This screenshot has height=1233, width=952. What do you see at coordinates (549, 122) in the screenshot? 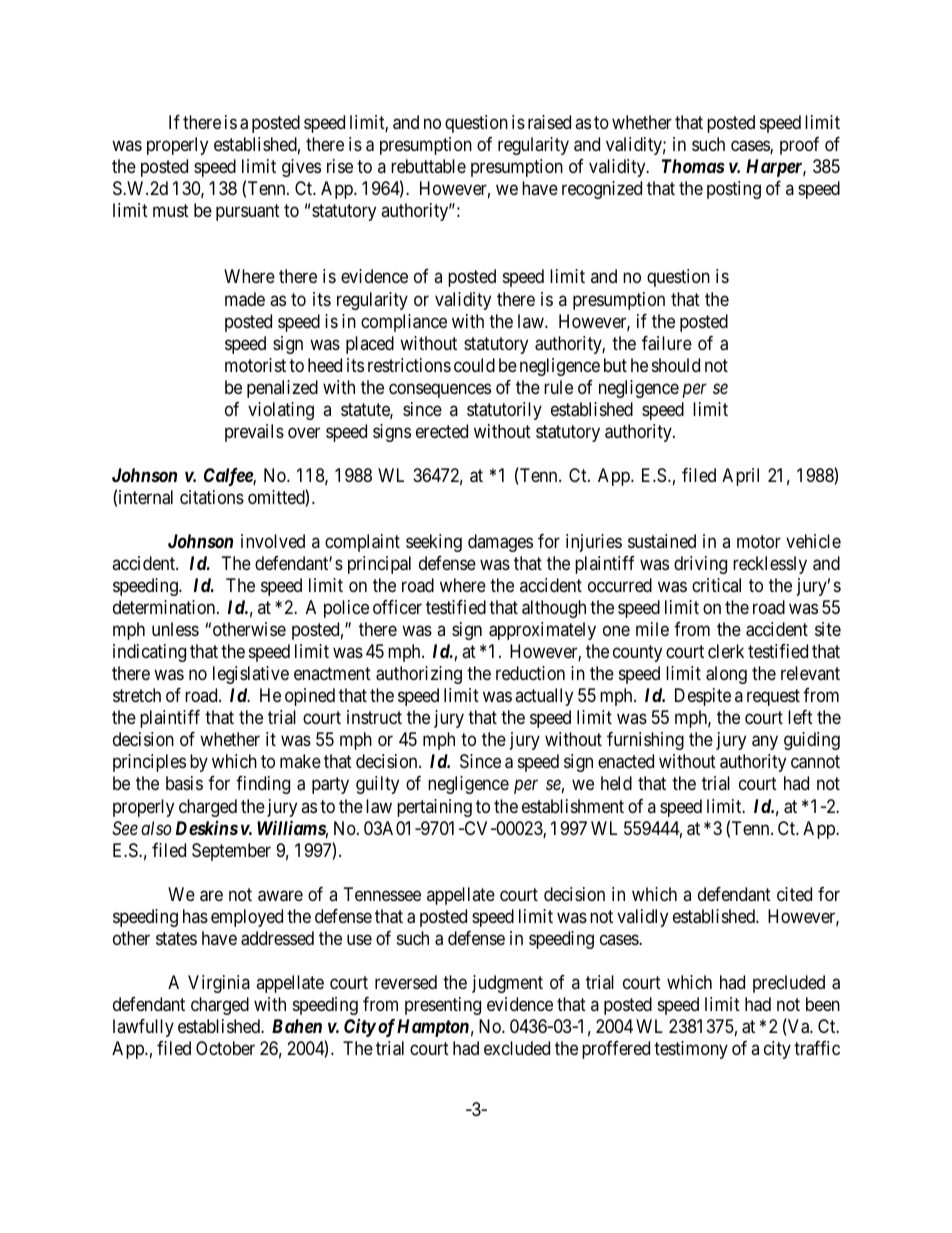
I see `raised` at bounding box center [549, 122].
